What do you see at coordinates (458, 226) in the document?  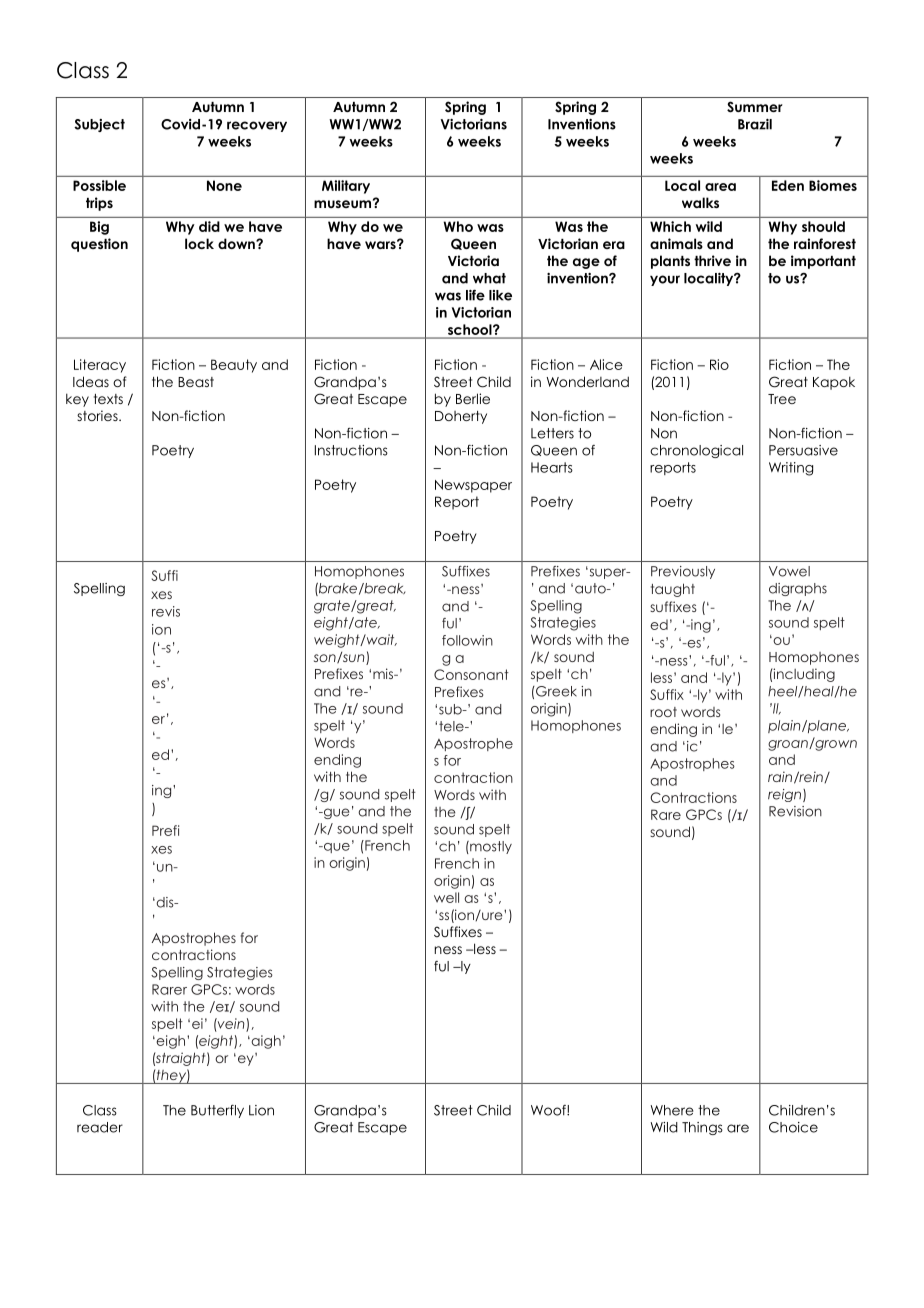 I see `Who` at bounding box center [458, 226].
